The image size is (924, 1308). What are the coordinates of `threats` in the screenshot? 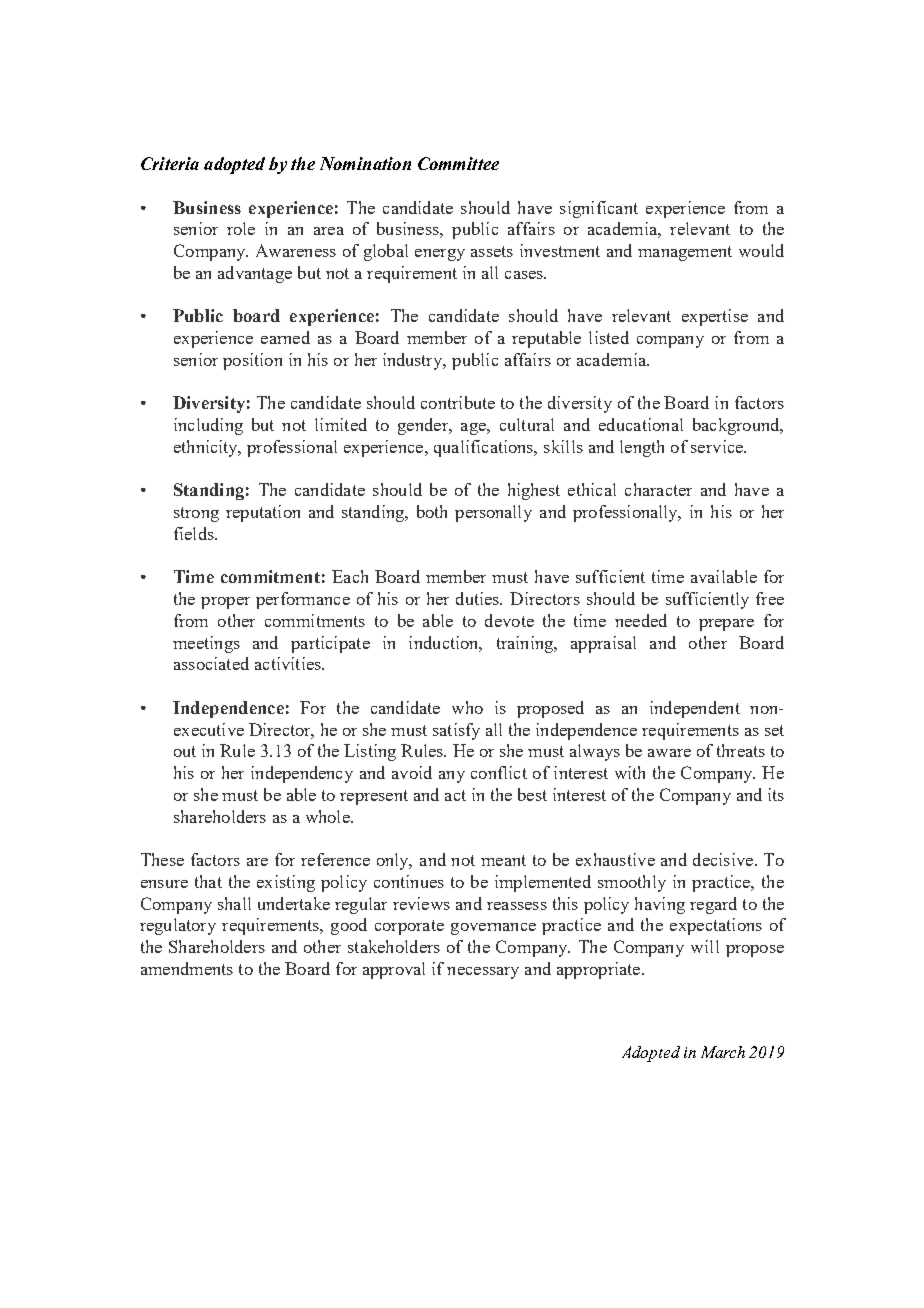 It's located at (741, 750).
